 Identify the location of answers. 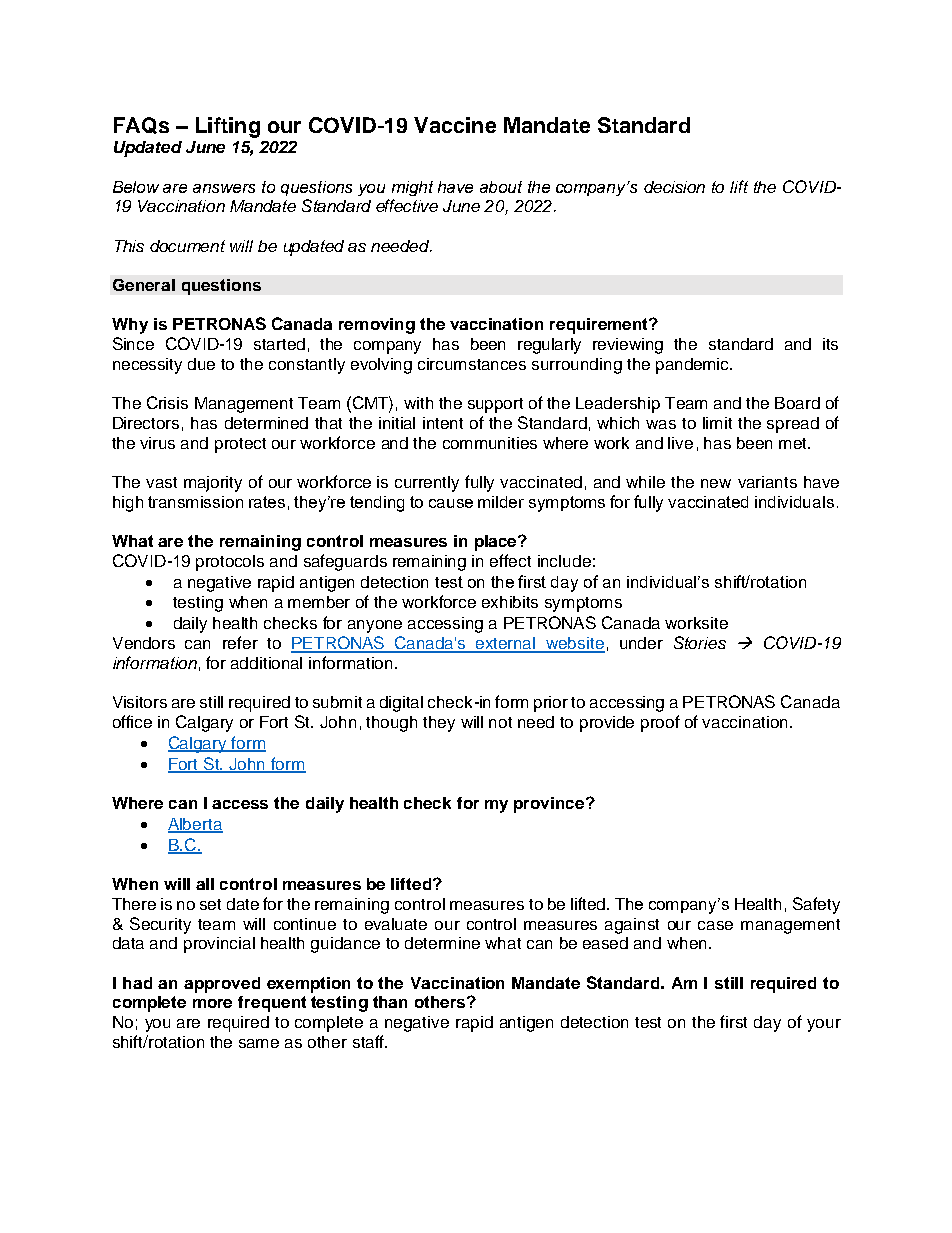
(224, 188).
